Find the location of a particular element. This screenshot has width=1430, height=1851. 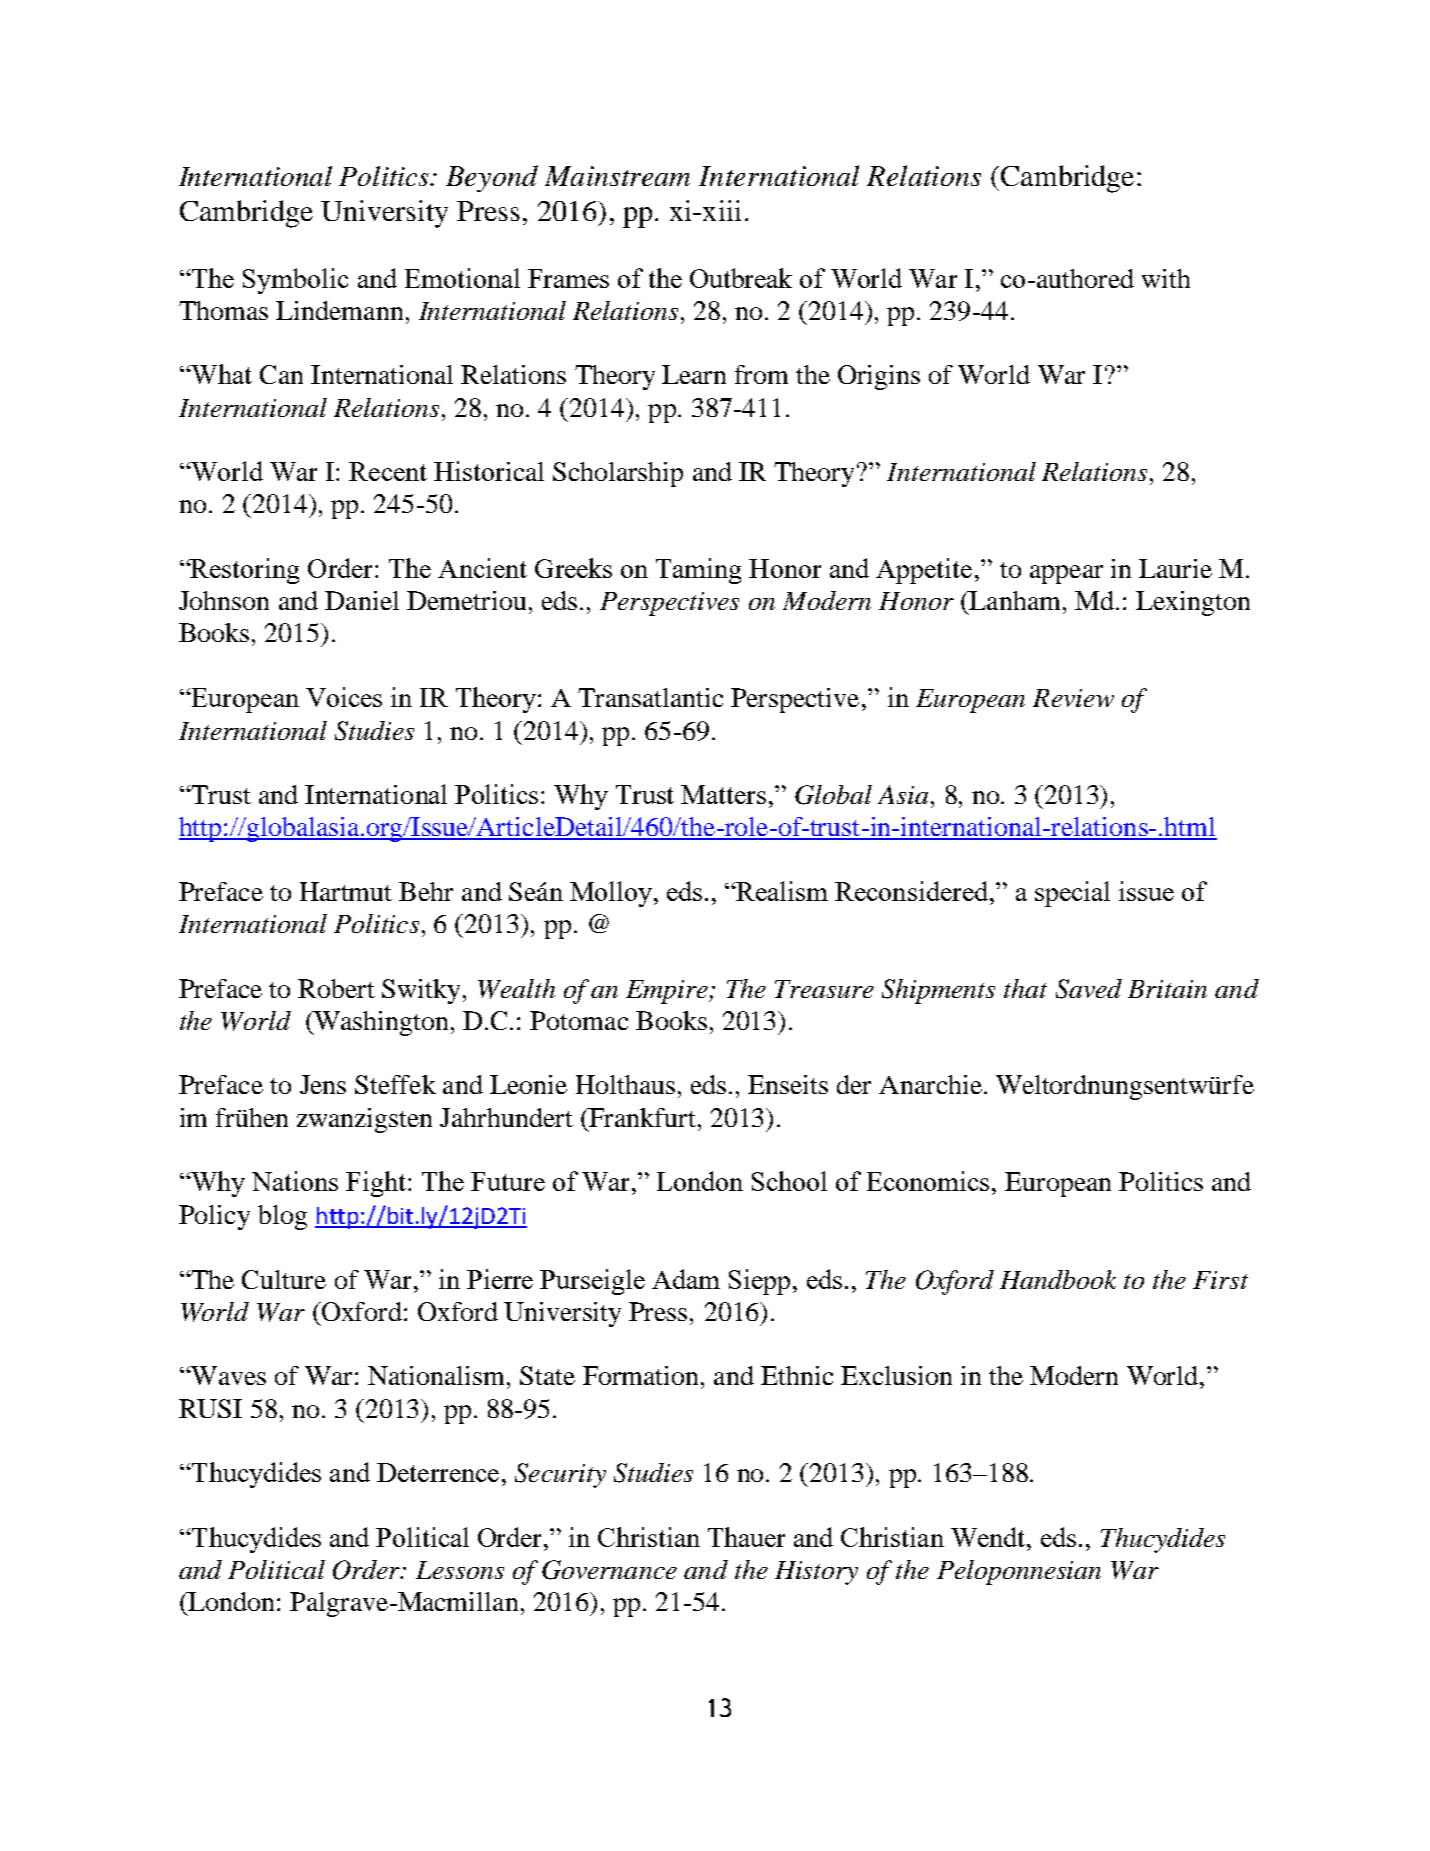

Deterrence is located at coordinates (438, 1472).
